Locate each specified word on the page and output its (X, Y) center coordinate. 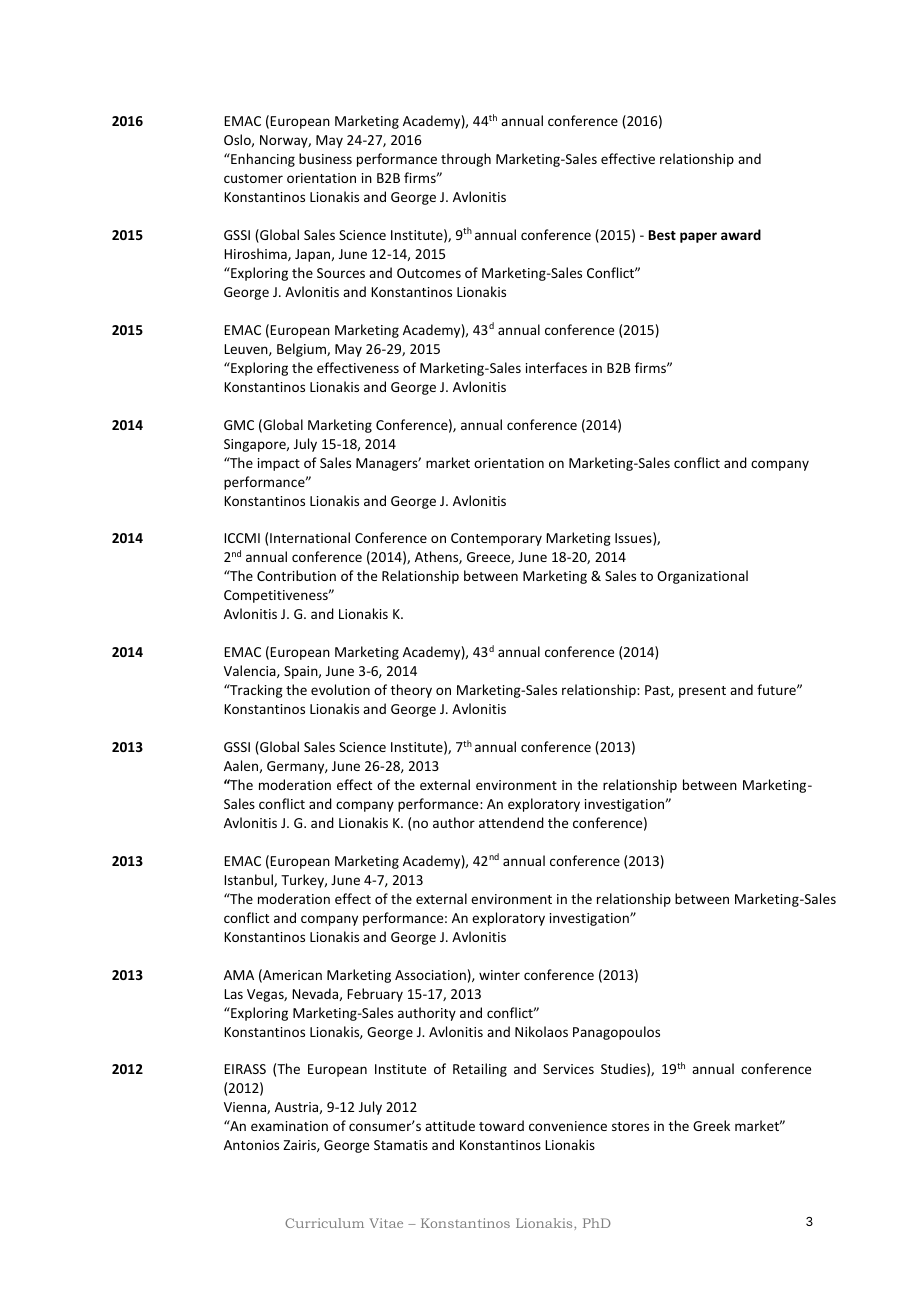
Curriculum (324, 1223)
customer (253, 178)
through (466, 160)
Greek (711, 1125)
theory (411, 691)
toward (501, 1125)
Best (662, 235)
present (702, 692)
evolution (340, 689)
